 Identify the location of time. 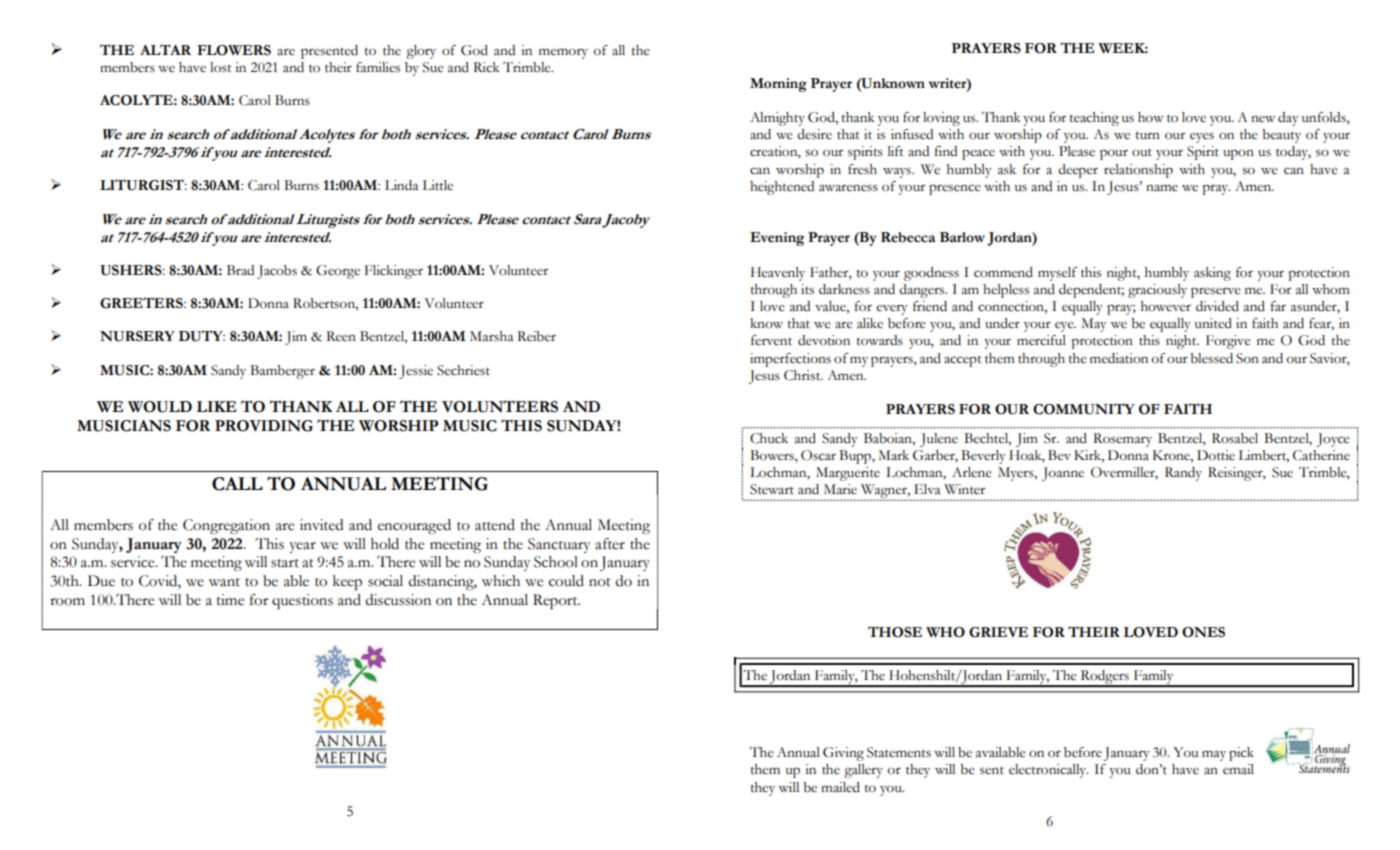
(230, 600).
